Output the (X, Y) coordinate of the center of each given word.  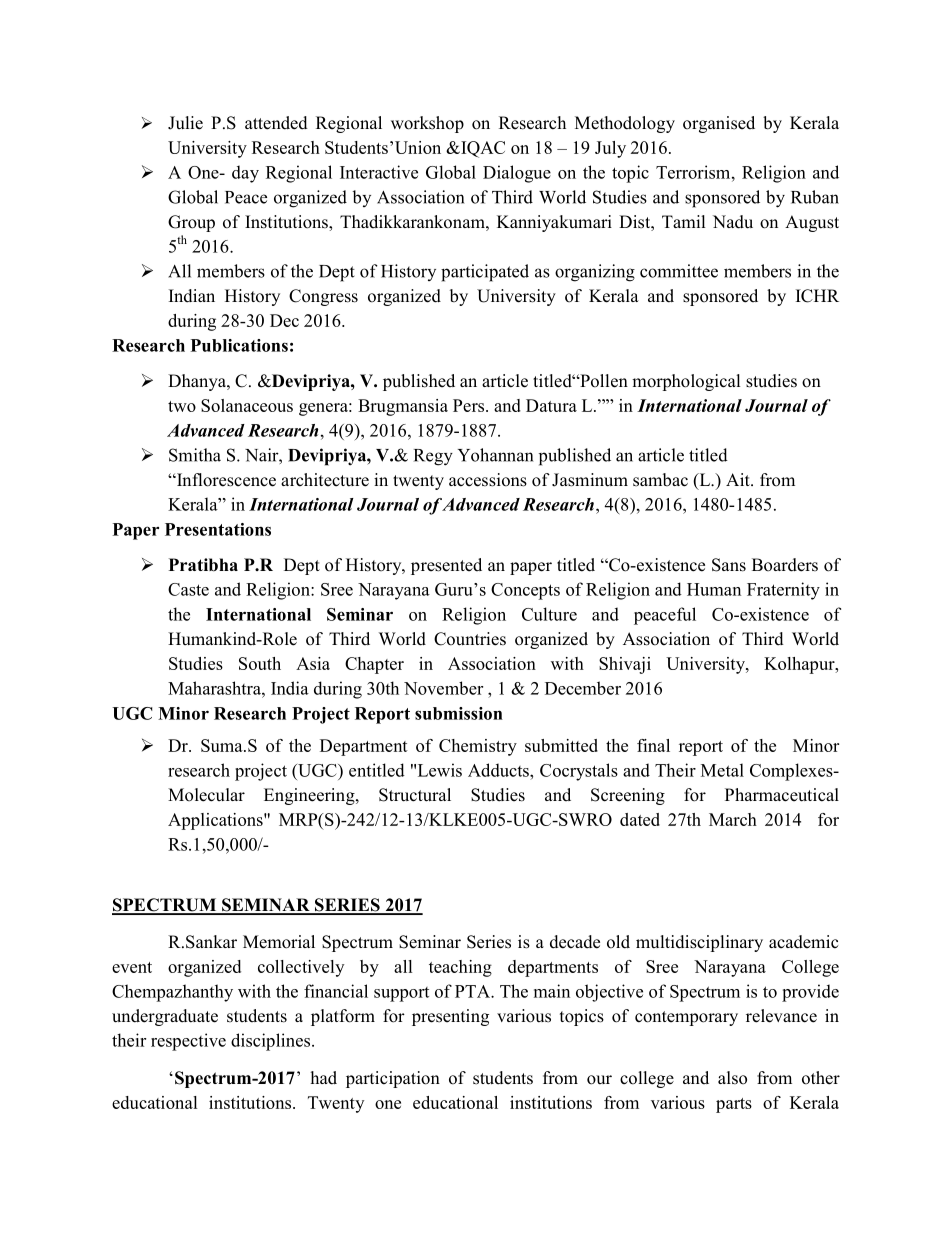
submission (459, 713)
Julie (185, 123)
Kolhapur (800, 665)
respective (188, 1042)
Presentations (218, 529)
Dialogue (517, 174)
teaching (460, 968)
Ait (739, 479)
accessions (488, 480)
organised (719, 124)
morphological (686, 382)
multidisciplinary (699, 943)
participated (485, 273)
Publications (239, 345)
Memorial (279, 942)
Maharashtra (215, 688)
